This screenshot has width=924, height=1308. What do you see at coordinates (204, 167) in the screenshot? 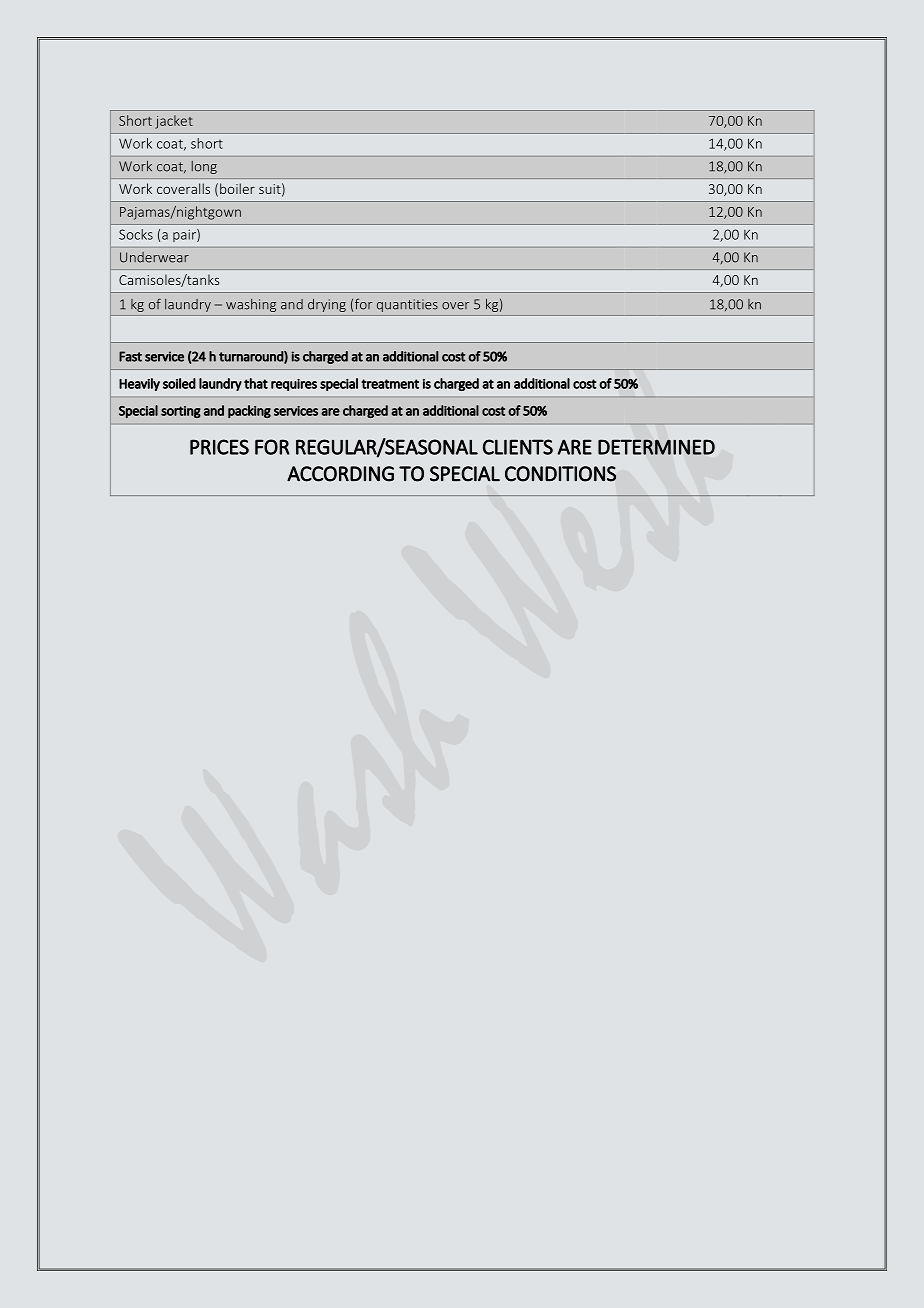
I see `long` at bounding box center [204, 167].
